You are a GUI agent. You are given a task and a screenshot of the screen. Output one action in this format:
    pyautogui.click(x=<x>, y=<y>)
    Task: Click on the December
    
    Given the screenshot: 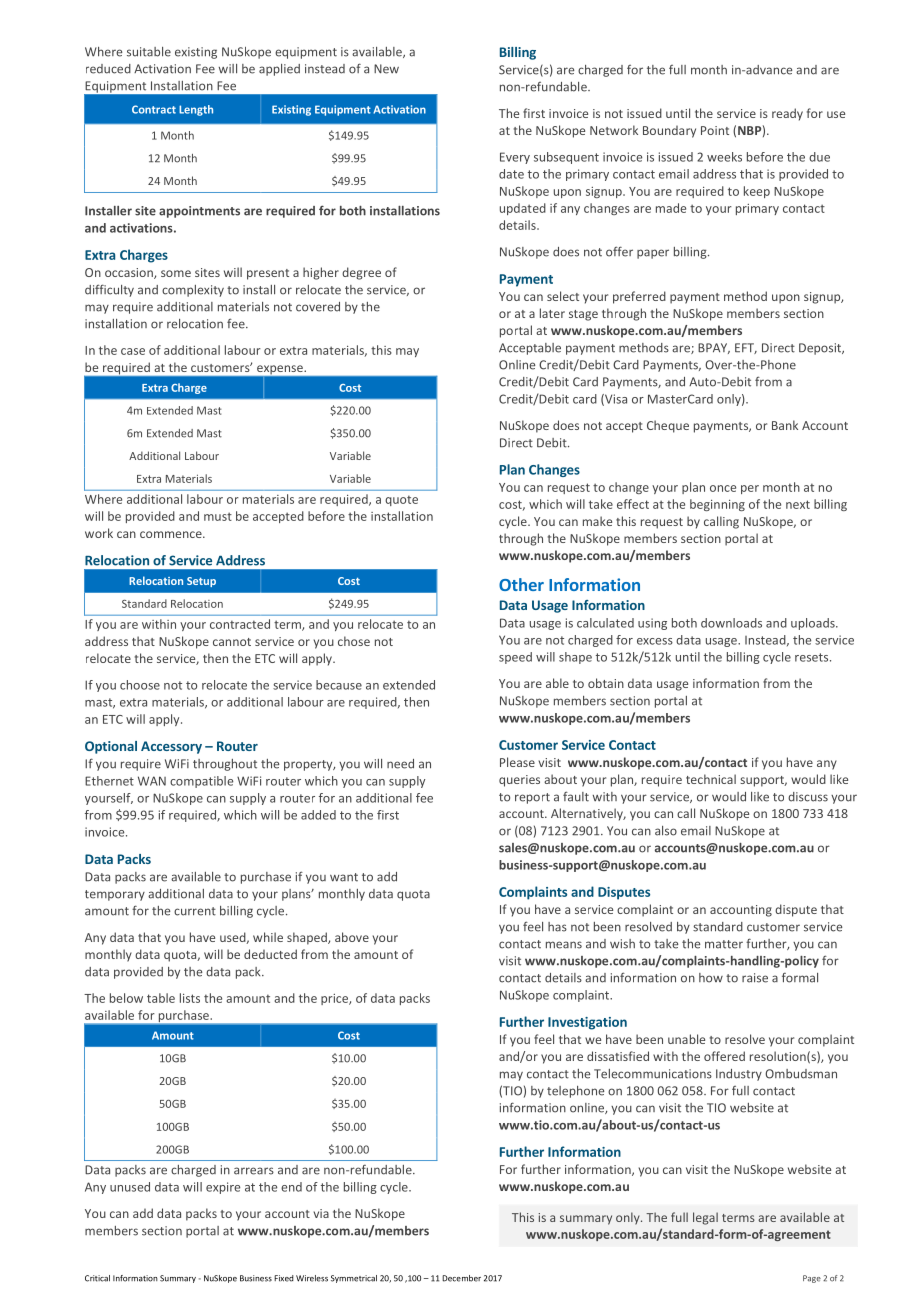 What is the action you would take?
    pyautogui.click(x=461, y=1278)
